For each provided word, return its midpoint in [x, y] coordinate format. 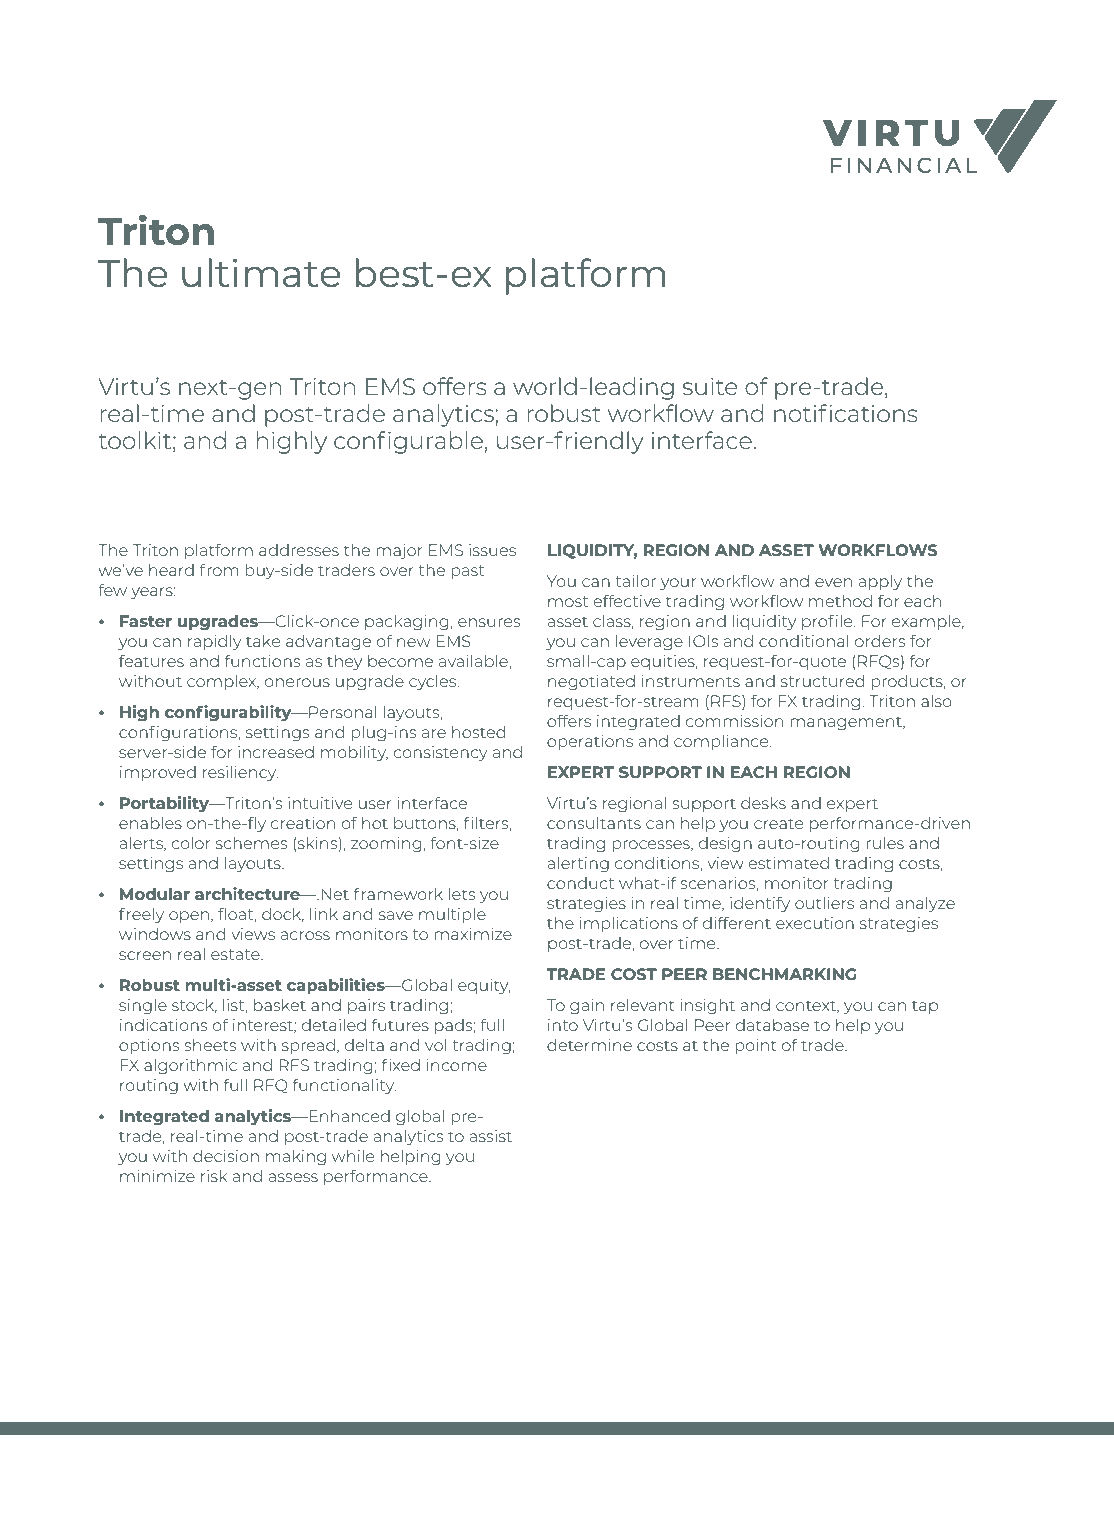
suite [710, 386]
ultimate [261, 272]
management [847, 724]
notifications [845, 413]
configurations [179, 734]
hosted [478, 732]
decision [226, 1156]
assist [490, 1136]
